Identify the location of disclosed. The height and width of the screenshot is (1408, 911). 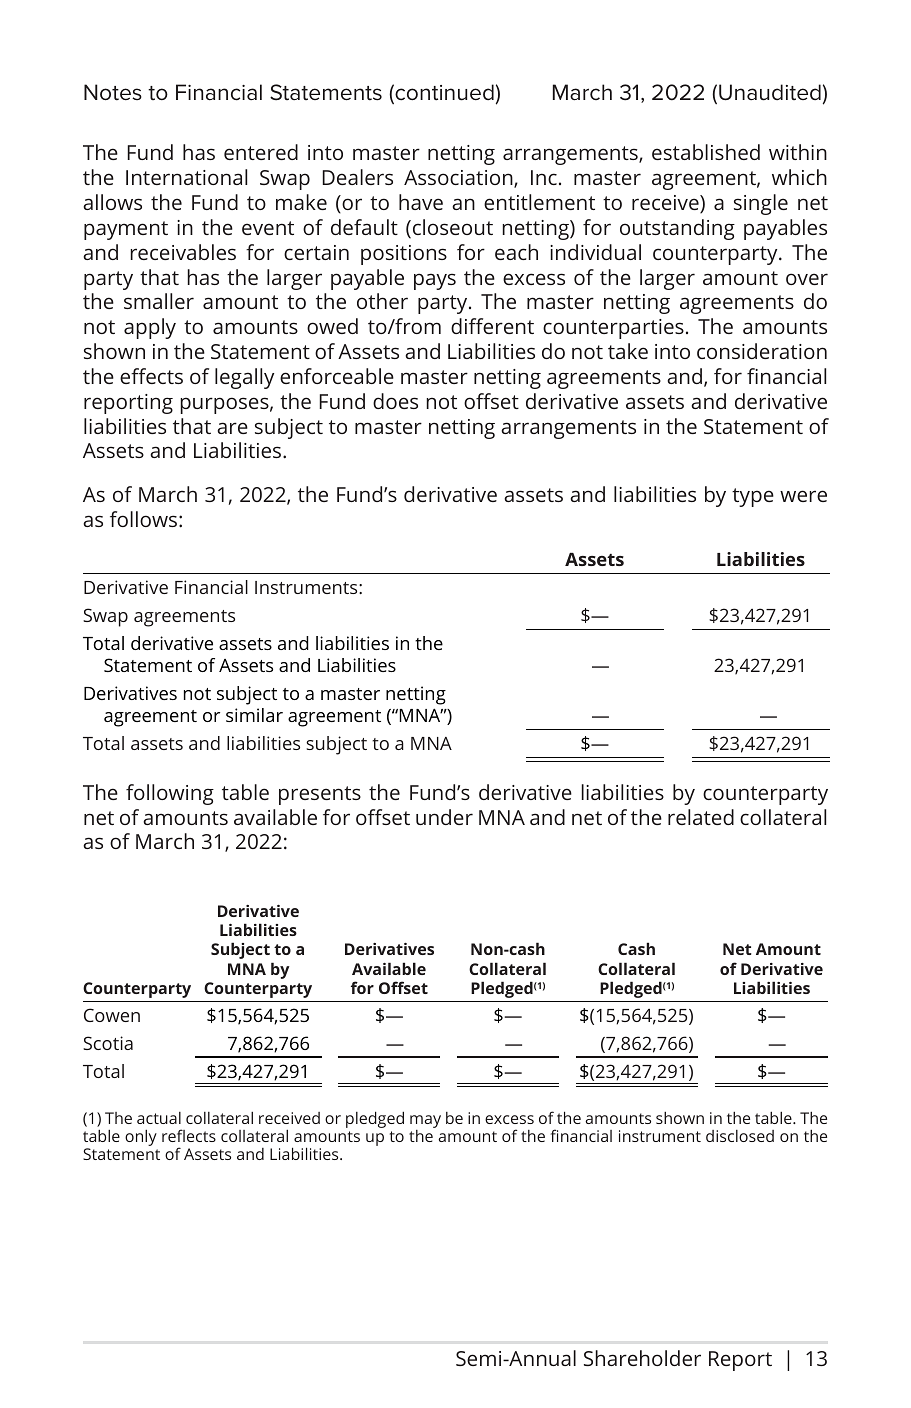
(740, 1136).
